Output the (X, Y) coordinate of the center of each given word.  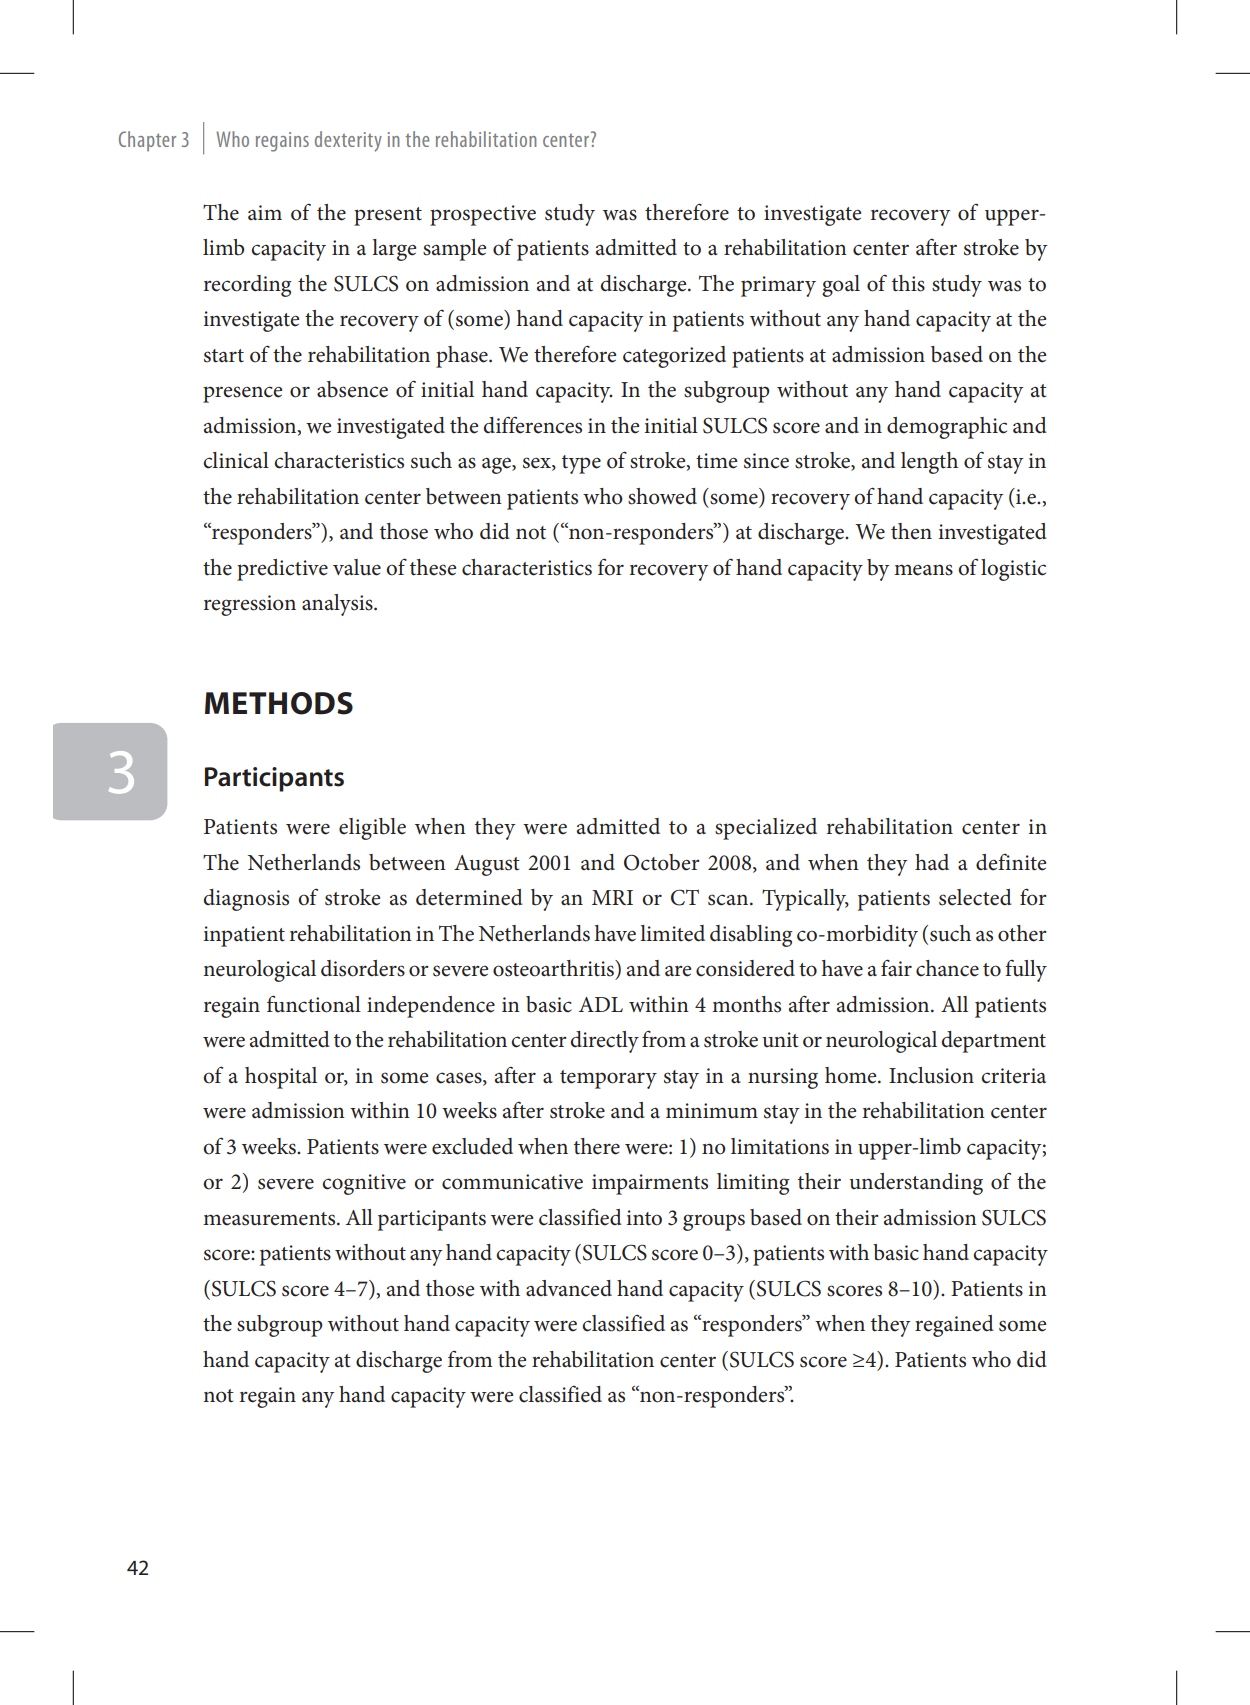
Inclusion (931, 1075)
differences (533, 425)
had (932, 862)
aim (265, 212)
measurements (270, 1219)
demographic (947, 428)
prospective (483, 215)
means (923, 570)
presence (242, 394)
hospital (281, 1078)
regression (250, 605)
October (662, 862)
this (908, 283)
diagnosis (246, 900)
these (433, 567)
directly (605, 1042)
